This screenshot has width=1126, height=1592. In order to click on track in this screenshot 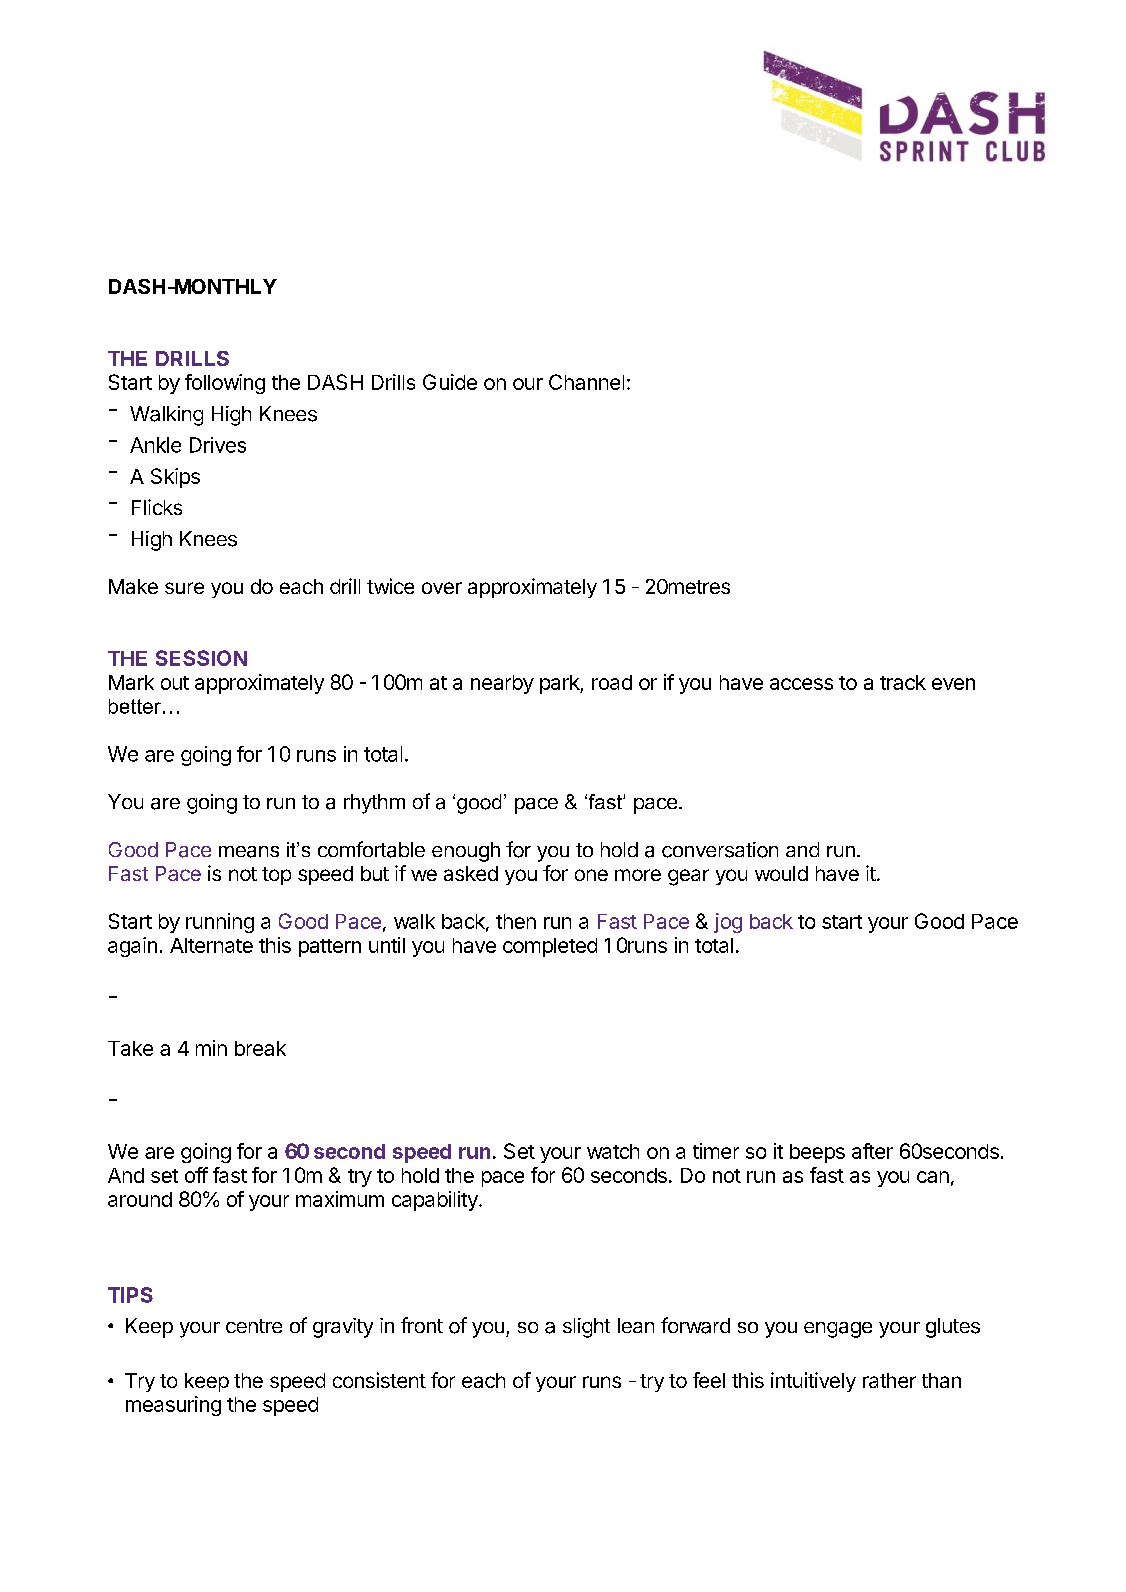, I will do `click(903, 682)`.
